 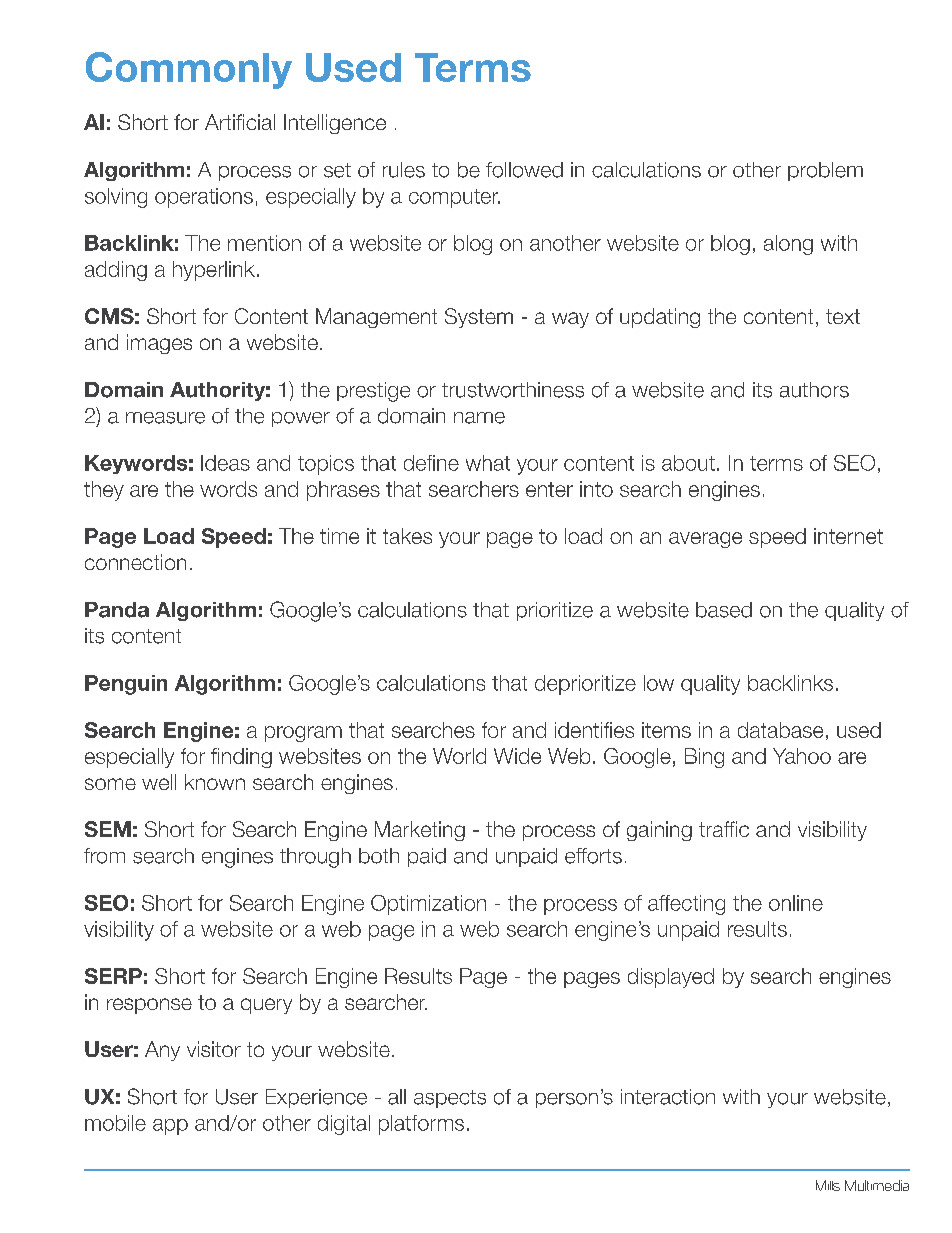 What do you see at coordinates (117, 610) in the page?
I see `Panda` at bounding box center [117, 610].
